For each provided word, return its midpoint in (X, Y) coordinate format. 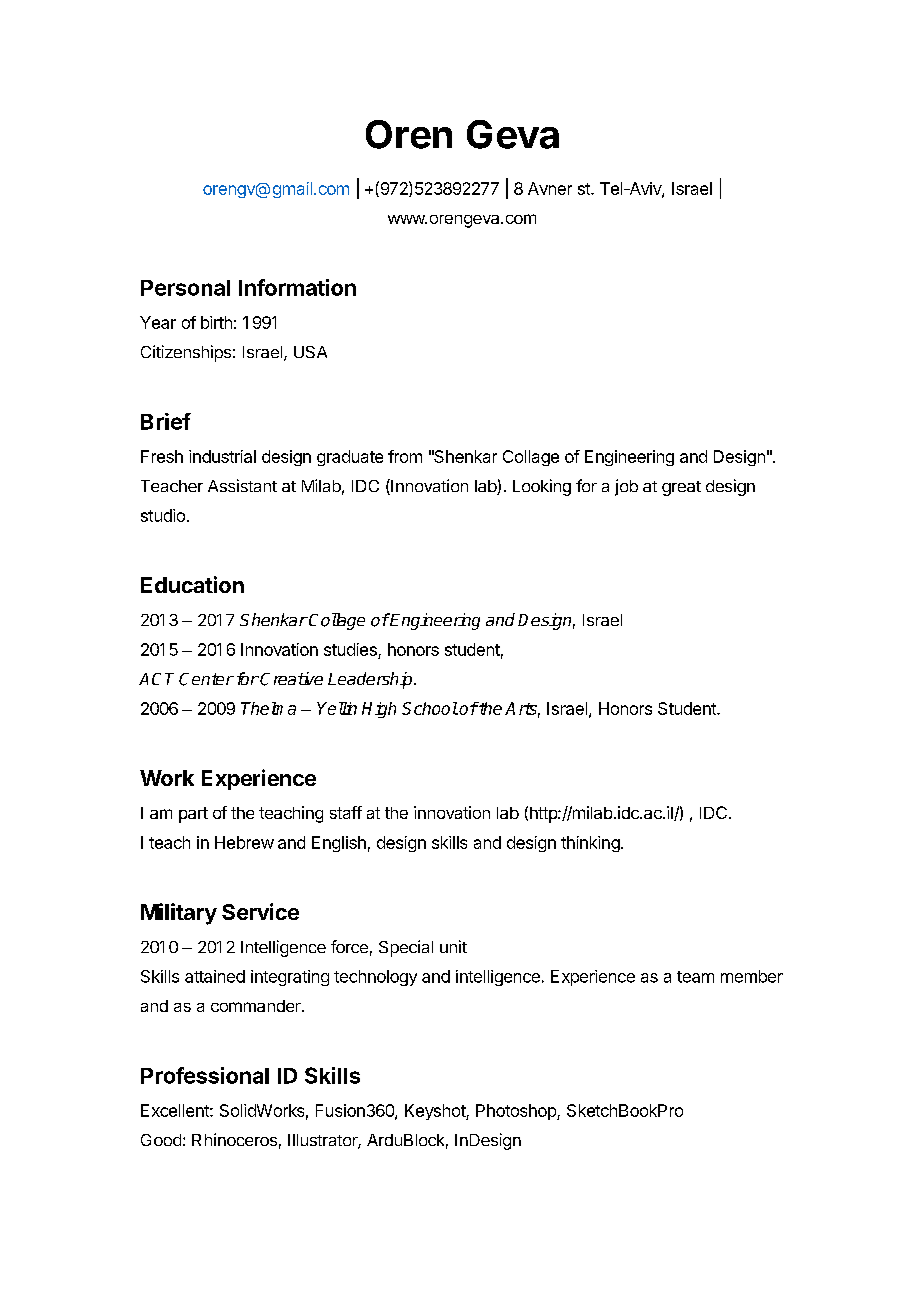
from (405, 456)
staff (346, 812)
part (193, 815)
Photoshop (517, 1112)
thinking (590, 844)
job (626, 487)
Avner (550, 188)
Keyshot (436, 1112)
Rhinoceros (234, 1139)
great (681, 488)
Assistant (242, 485)
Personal (185, 288)
